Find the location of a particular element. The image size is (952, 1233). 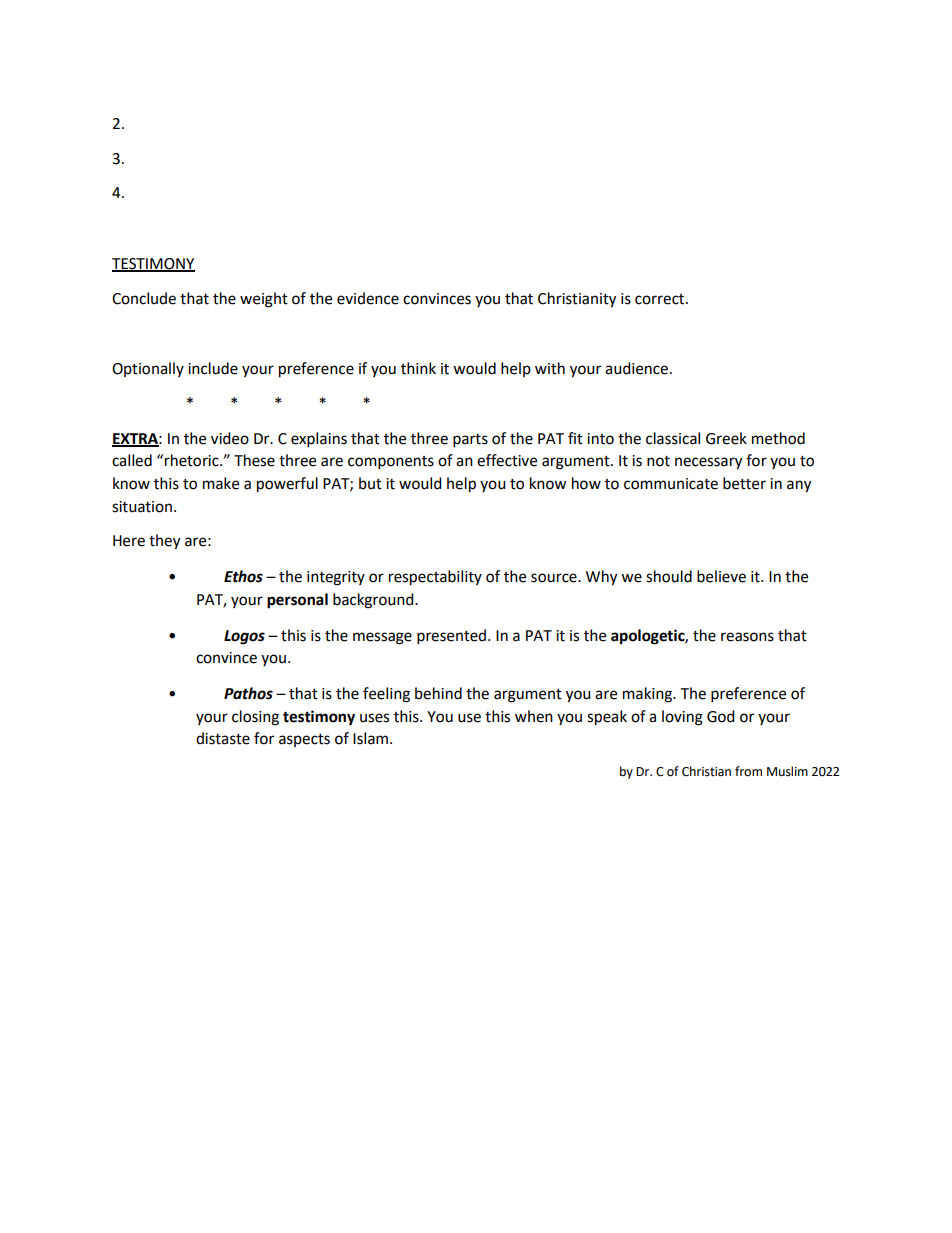

Islam is located at coordinates (372, 738).
